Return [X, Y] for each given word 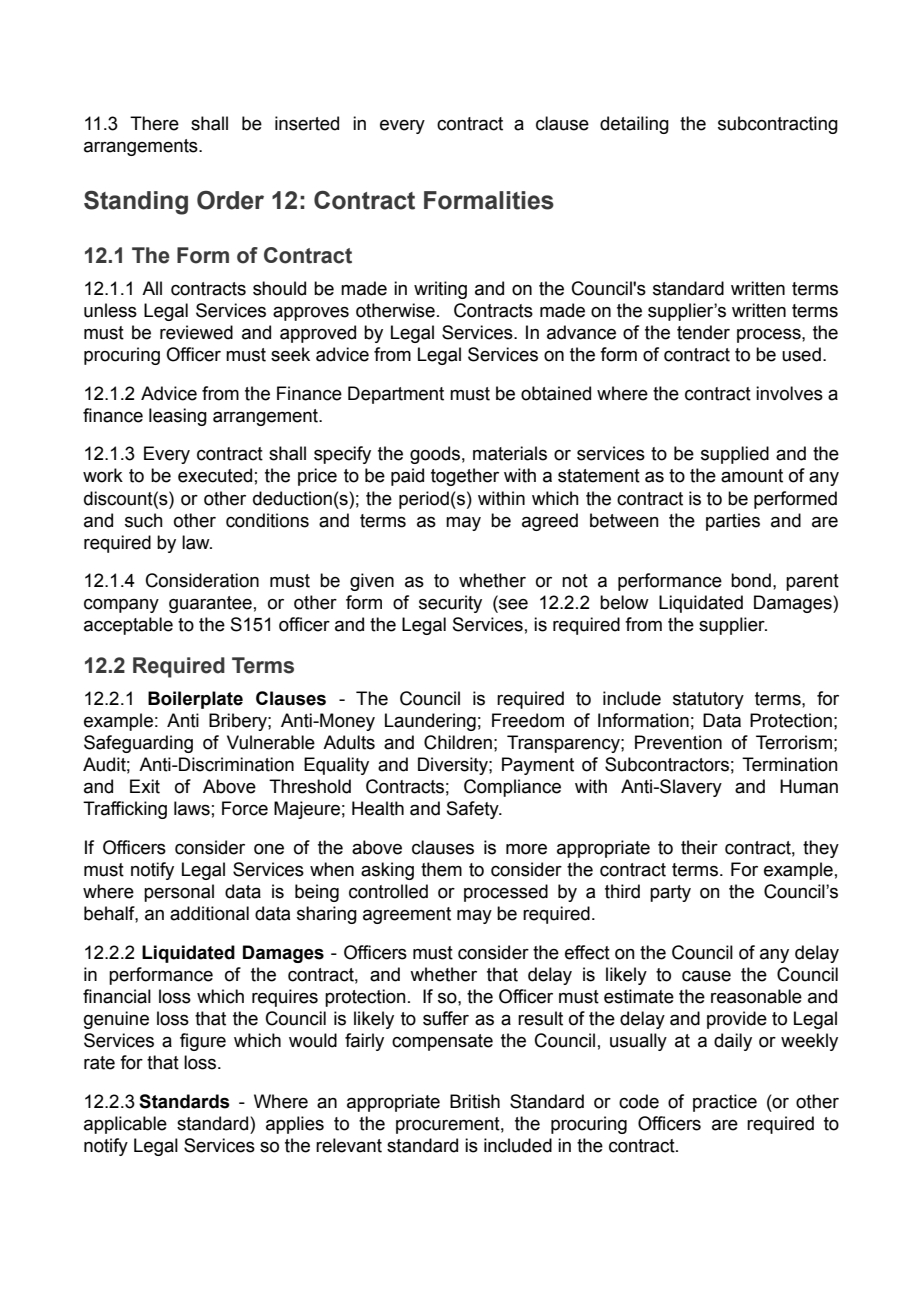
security [450, 604]
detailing [634, 125]
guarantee [210, 604]
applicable [125, 1125]
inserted [307, 123]
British [475, 1101]
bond [751, 580]
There [154, 123]
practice [725, 1103]
